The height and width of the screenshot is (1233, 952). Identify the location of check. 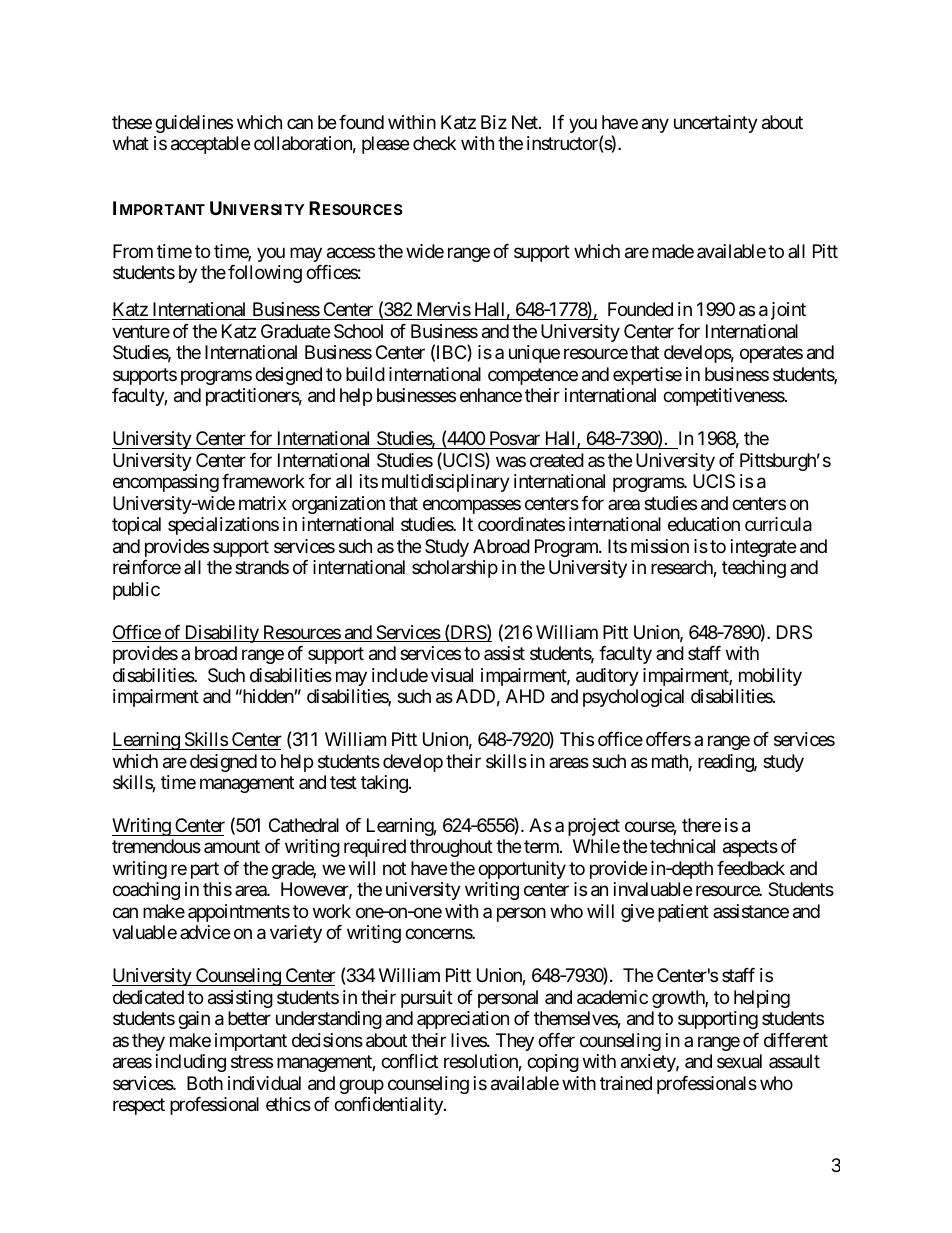
(434, 143).
